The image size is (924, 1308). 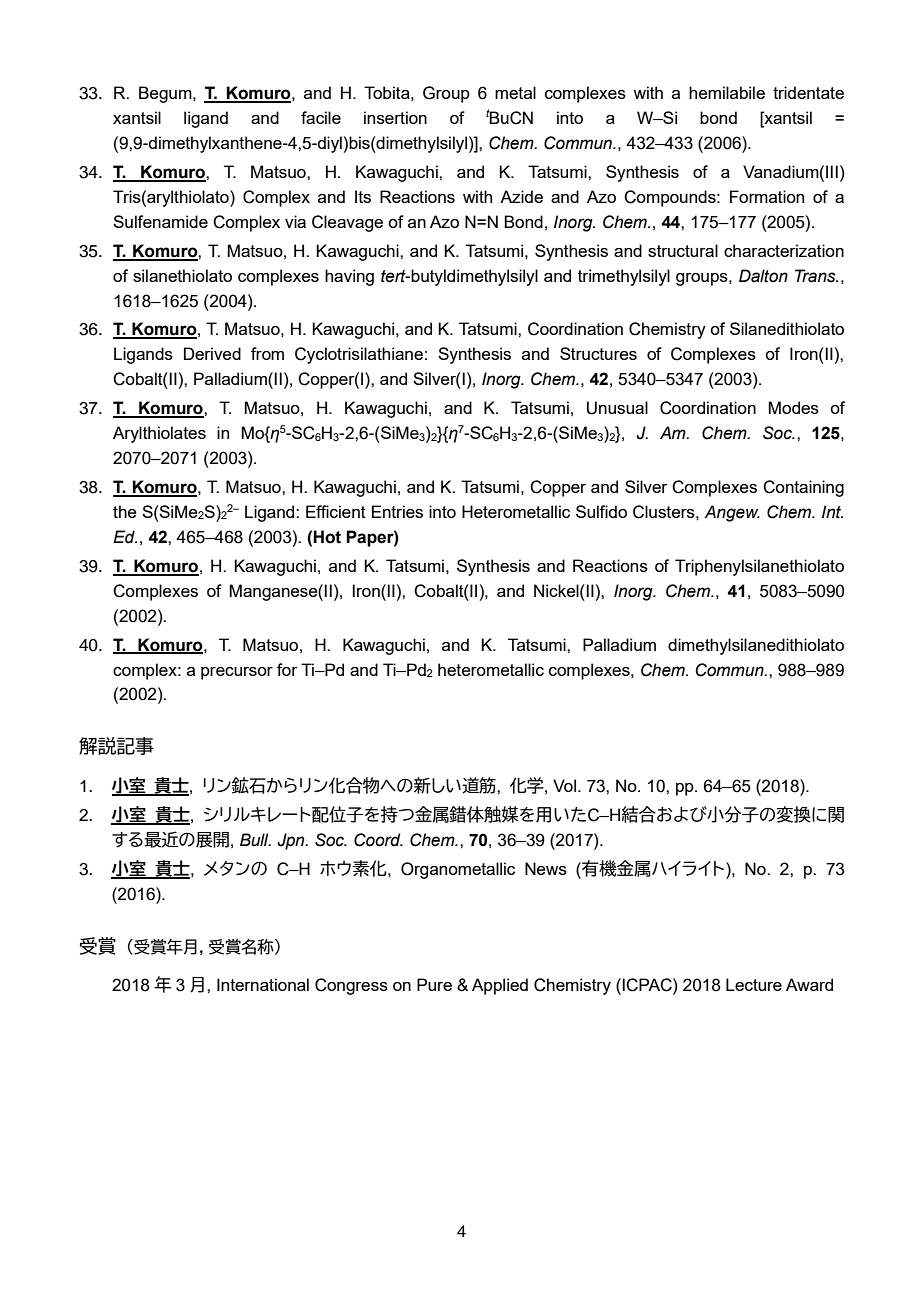 I want to click on News, so click(x=546, y=868).
